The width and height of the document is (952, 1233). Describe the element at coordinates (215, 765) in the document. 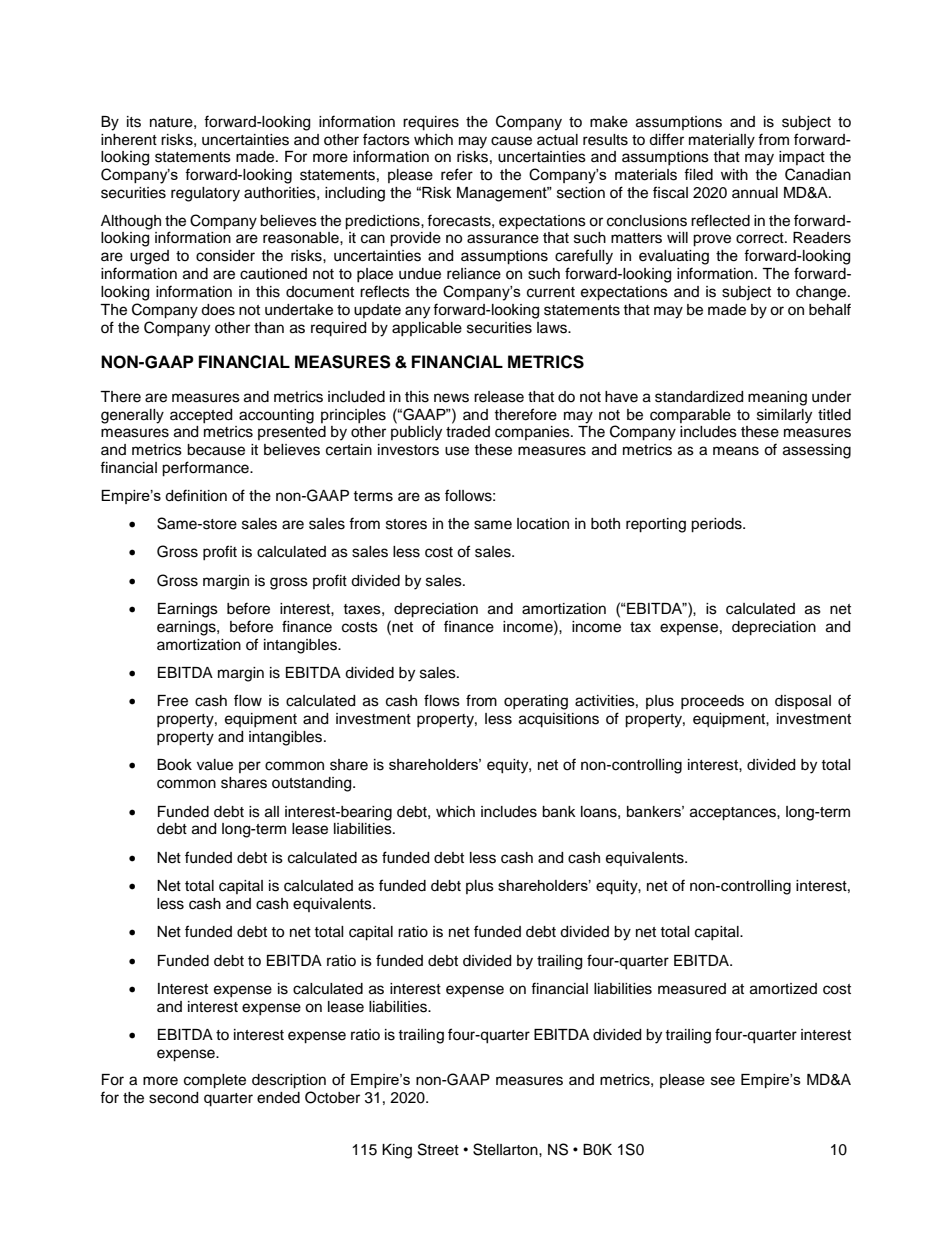

I see `value` at that location.
